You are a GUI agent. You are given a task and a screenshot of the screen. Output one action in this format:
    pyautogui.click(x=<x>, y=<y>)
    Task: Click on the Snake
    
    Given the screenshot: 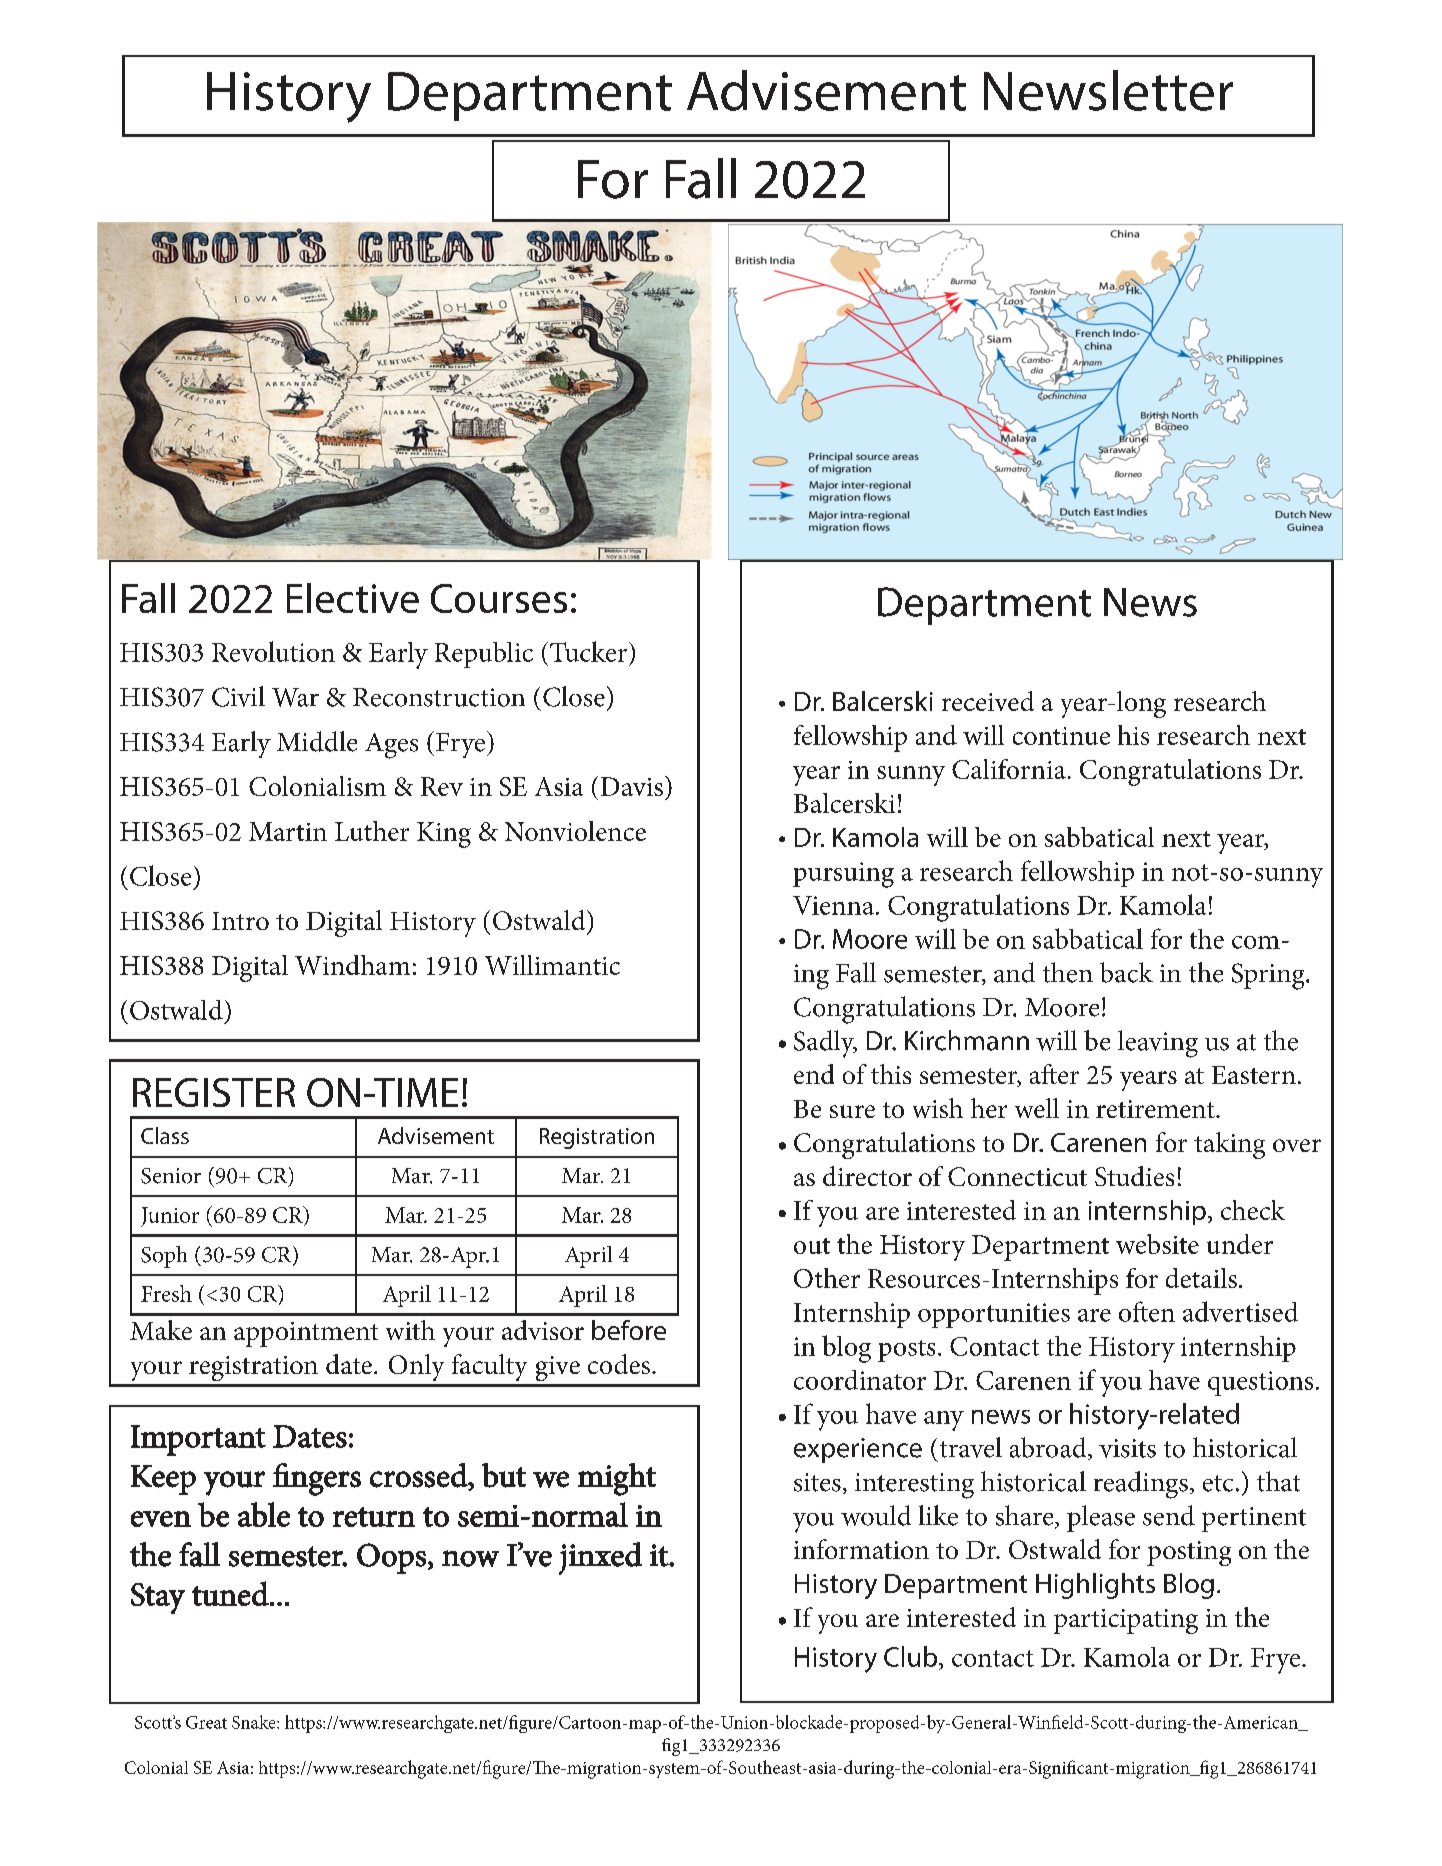 What is the action you would take?
    pyautogui.click(x=255, y=1722)
